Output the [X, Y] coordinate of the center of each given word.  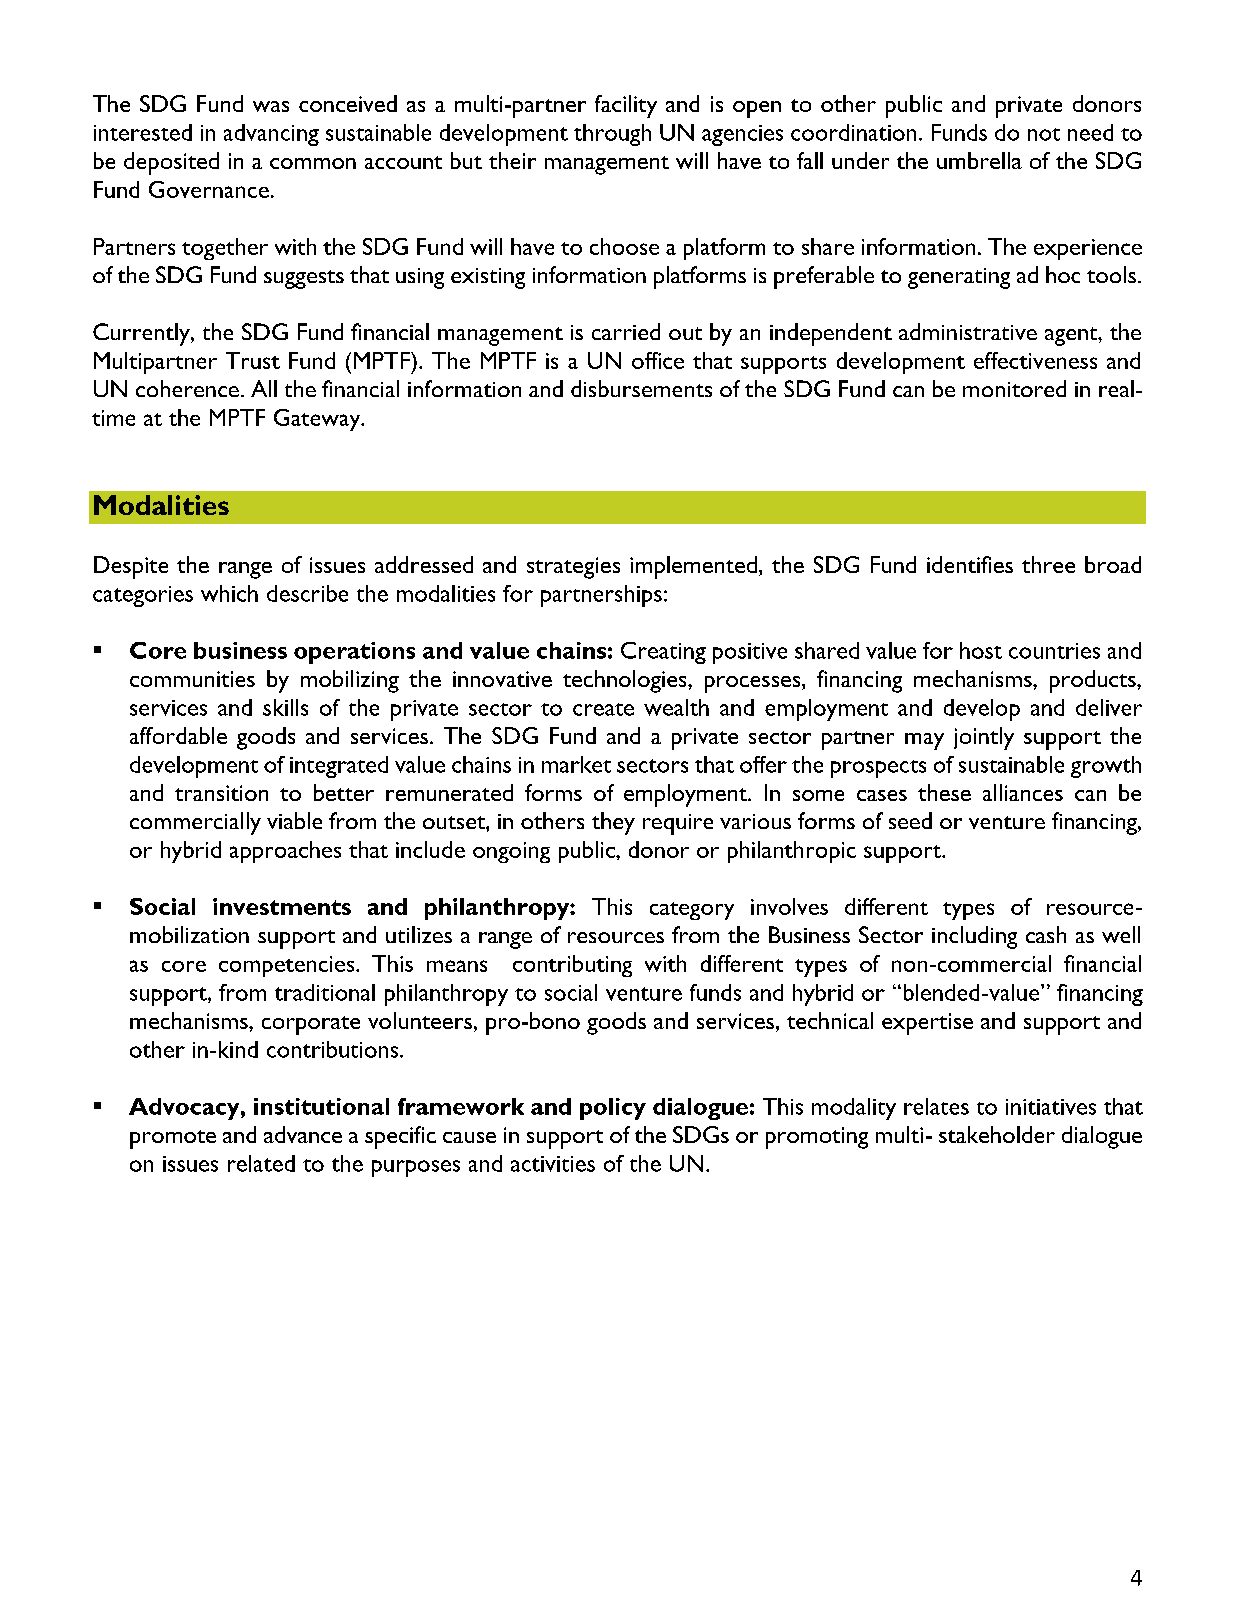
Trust [253, 360]
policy [613, 1109]
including [974, 937]
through [612, 135]
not [1044, 134]
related [261, 1163]
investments [282, 906]
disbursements [641, 388]
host [981, 650]
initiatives [1051, 1107]
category [692, 911]
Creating [663, 653]
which [229, 593]
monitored [1014, 388]
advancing [271, 135]
